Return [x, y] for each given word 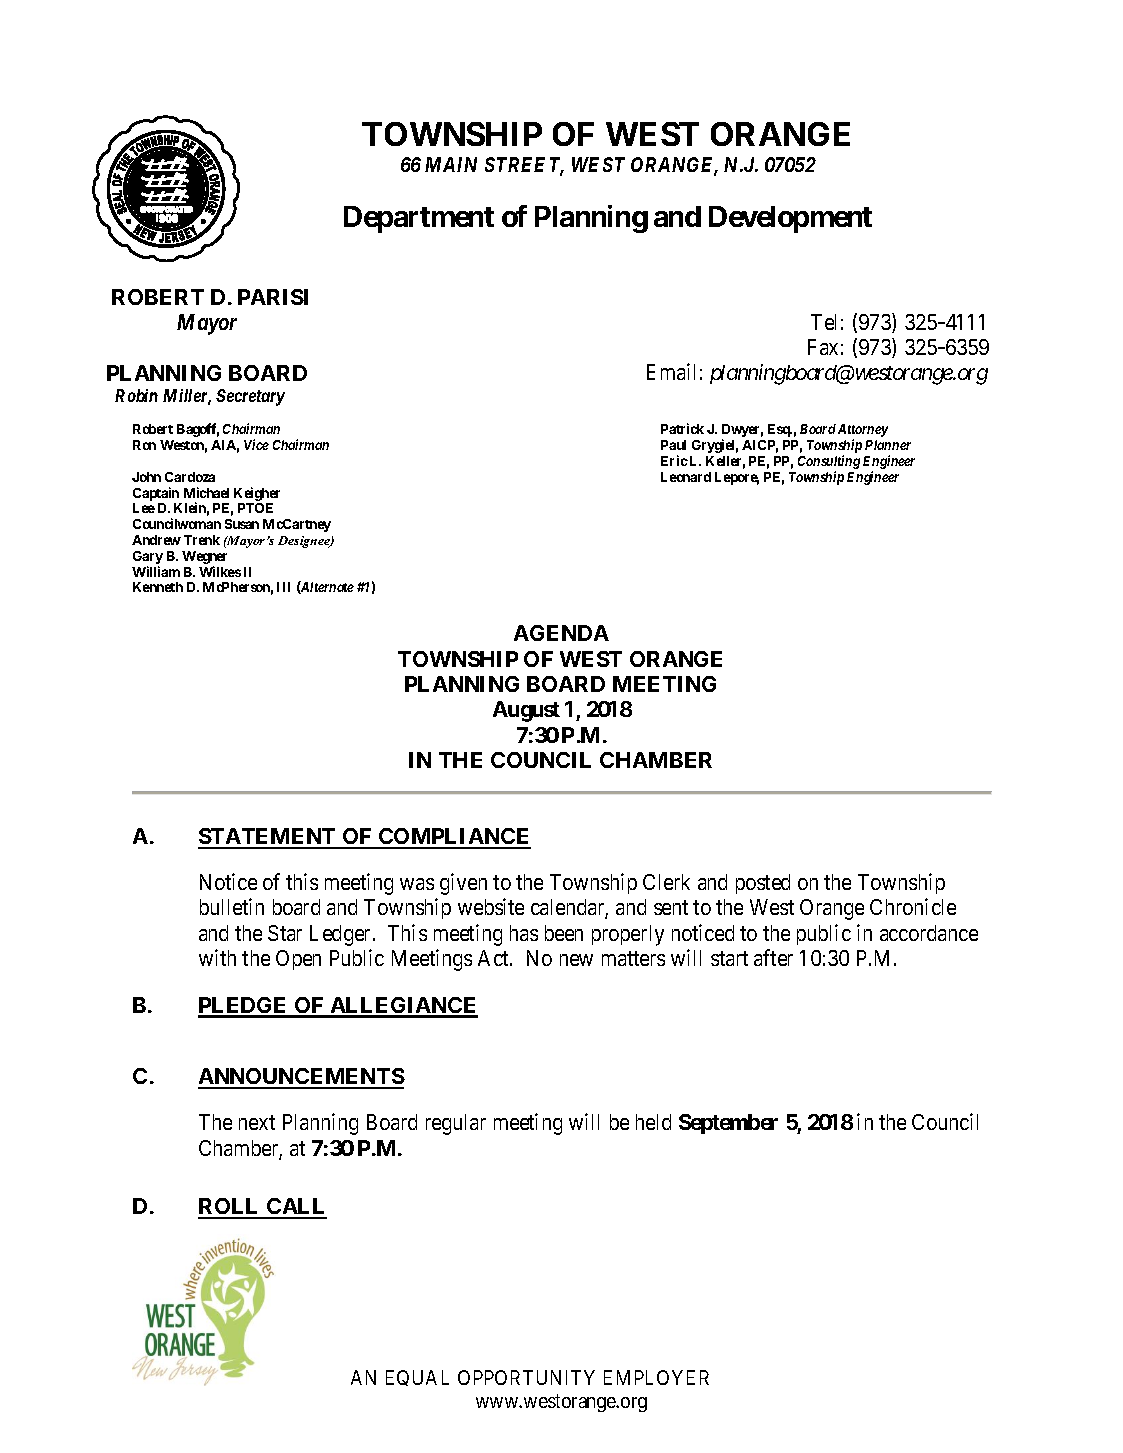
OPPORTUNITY [526, 1377]
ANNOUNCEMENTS [301, 1078]
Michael [206, 492]
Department [419, 219]
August [526, 711]
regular [456, 1124]
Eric [674, 460]
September [728, 1124]
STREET [524, 166]
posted [763, 884]
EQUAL [417, 1378]
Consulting [829, 463]
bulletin [232, 906]
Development [790, 219]
